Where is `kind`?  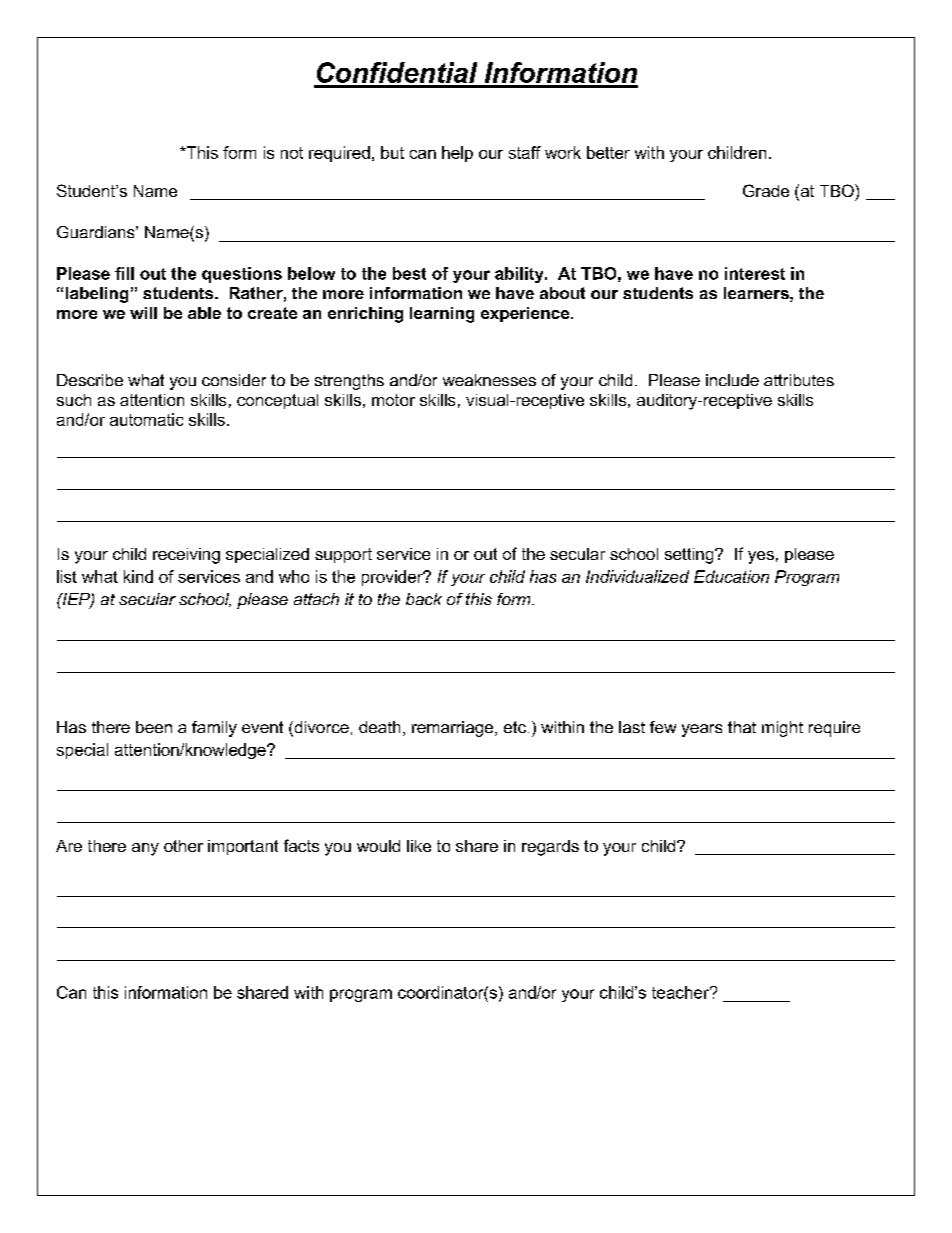 kind is located at coordinates (138, 576).
